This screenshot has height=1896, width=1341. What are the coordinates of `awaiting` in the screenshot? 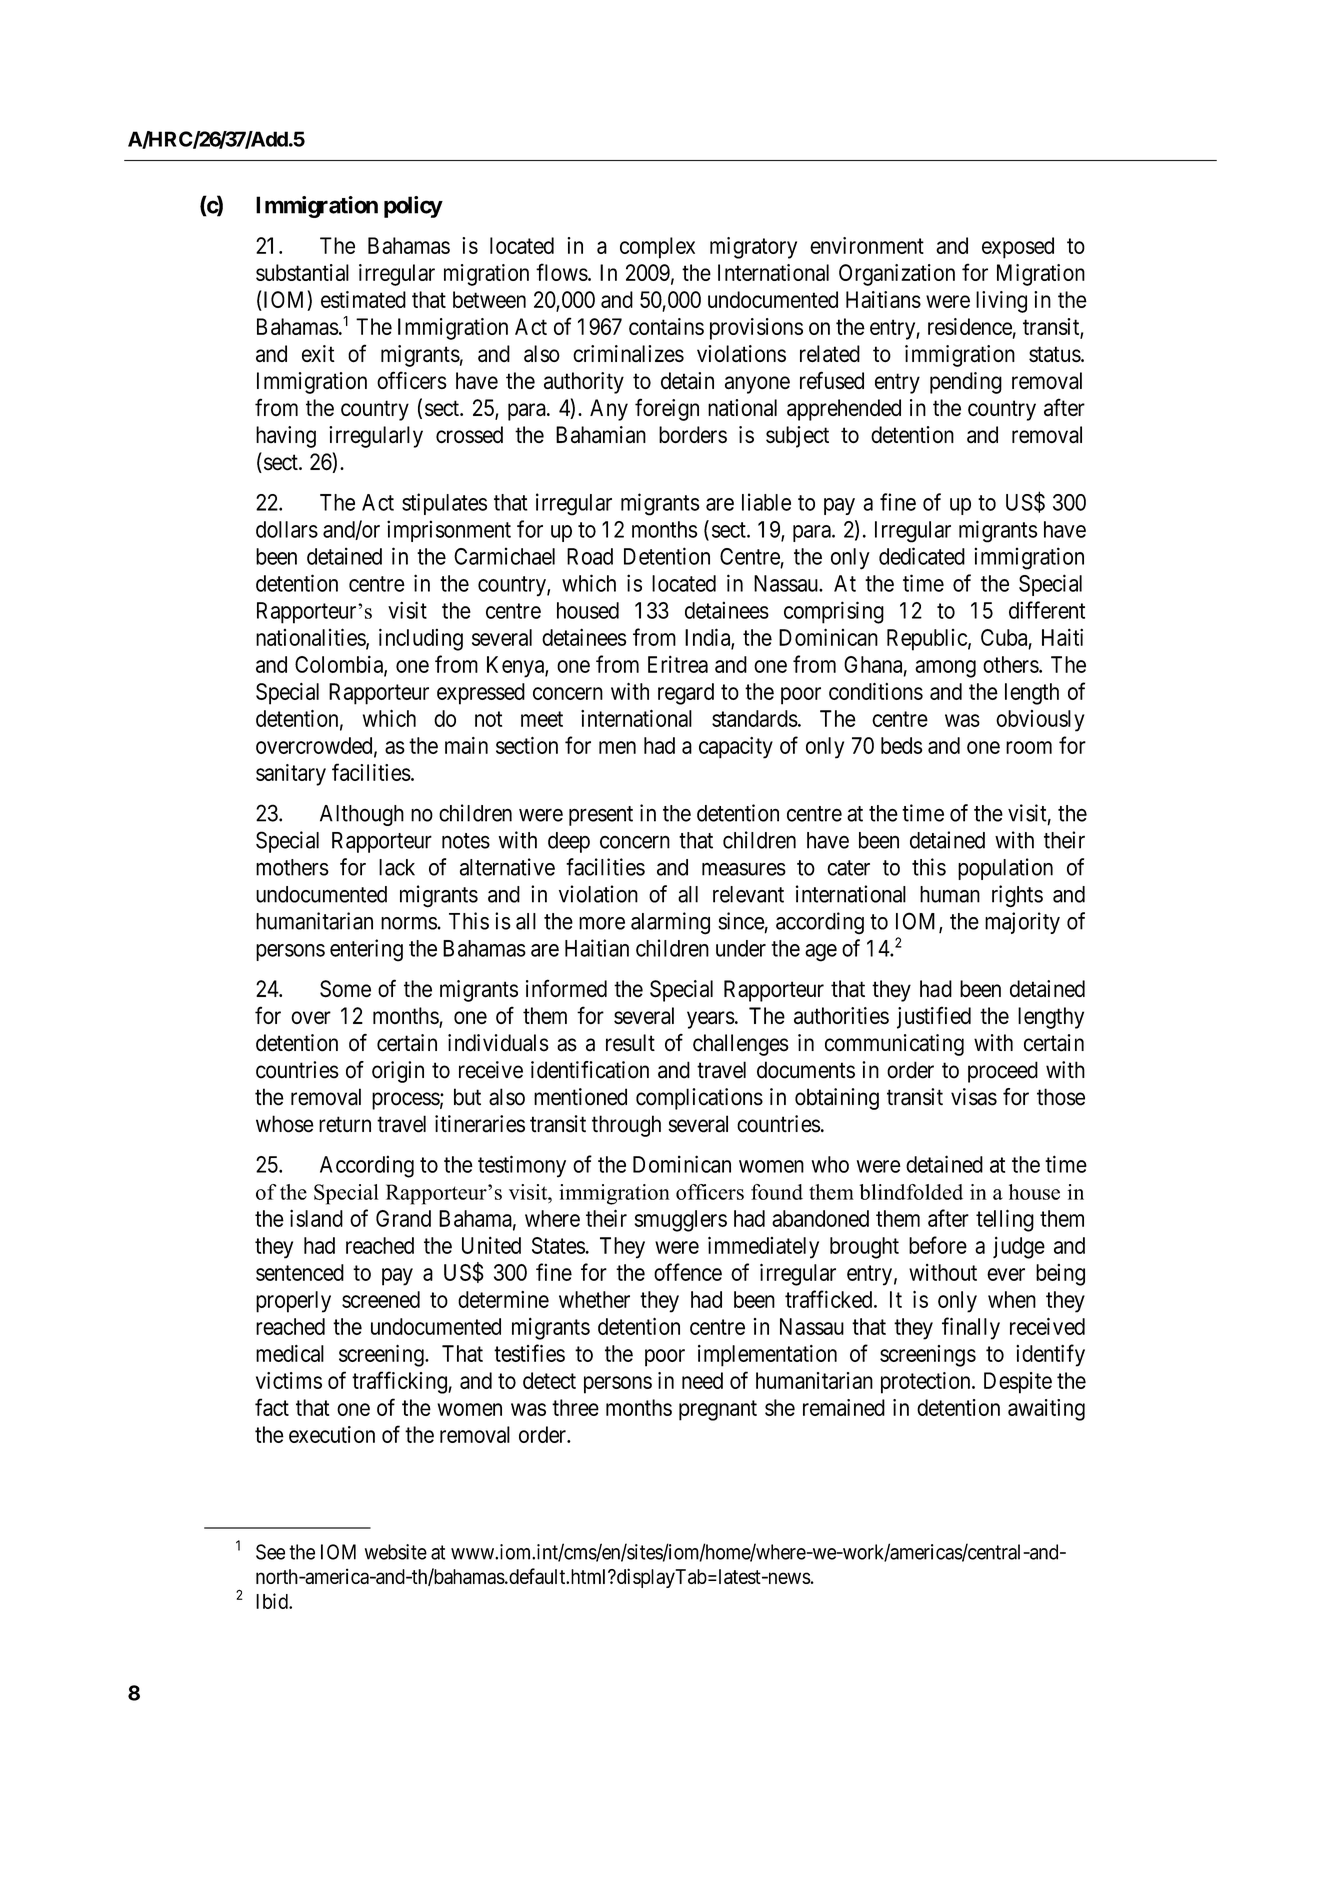 It's located at (1046, 1410).
